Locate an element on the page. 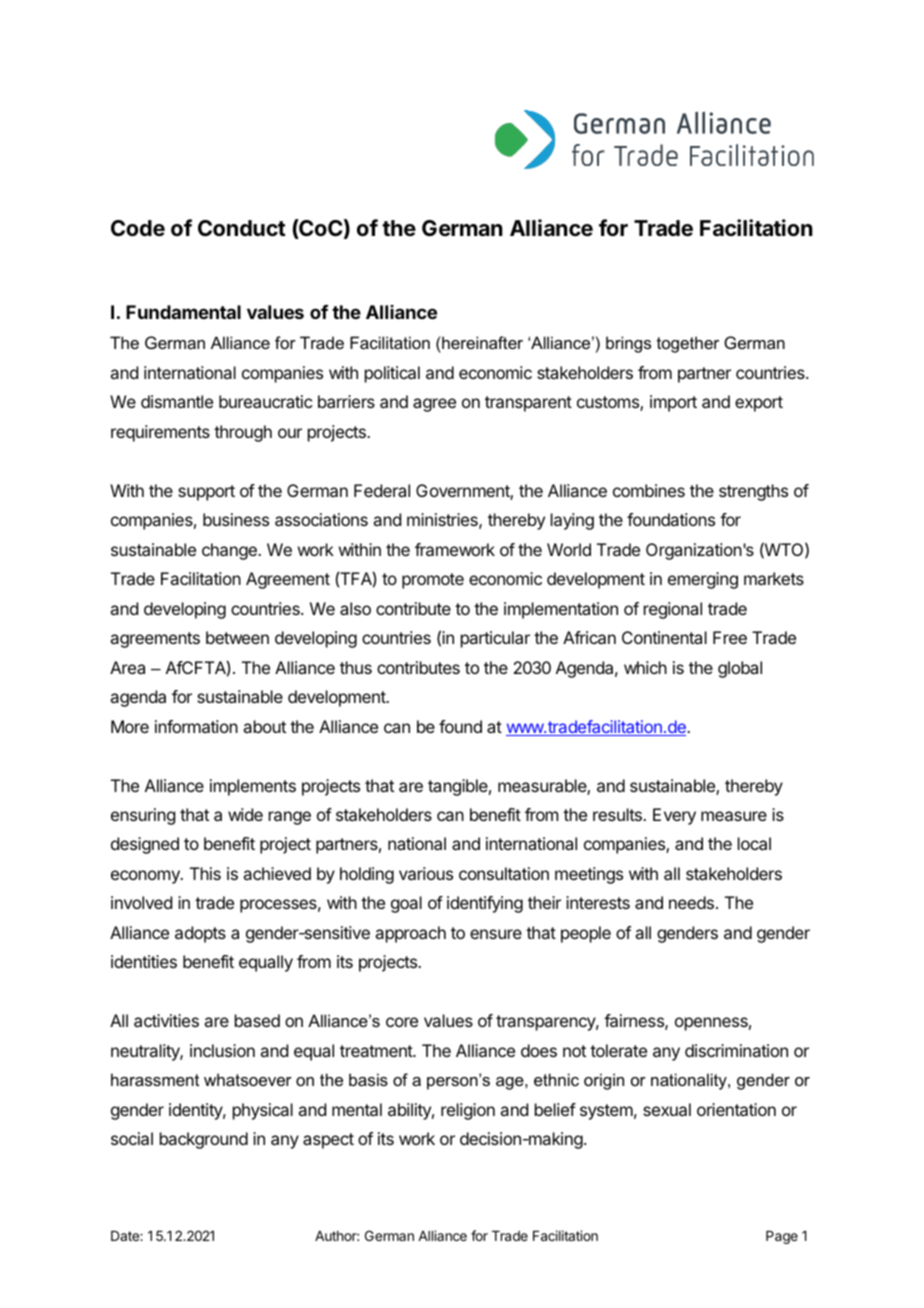  background is located at coordinates (204, 1140).
